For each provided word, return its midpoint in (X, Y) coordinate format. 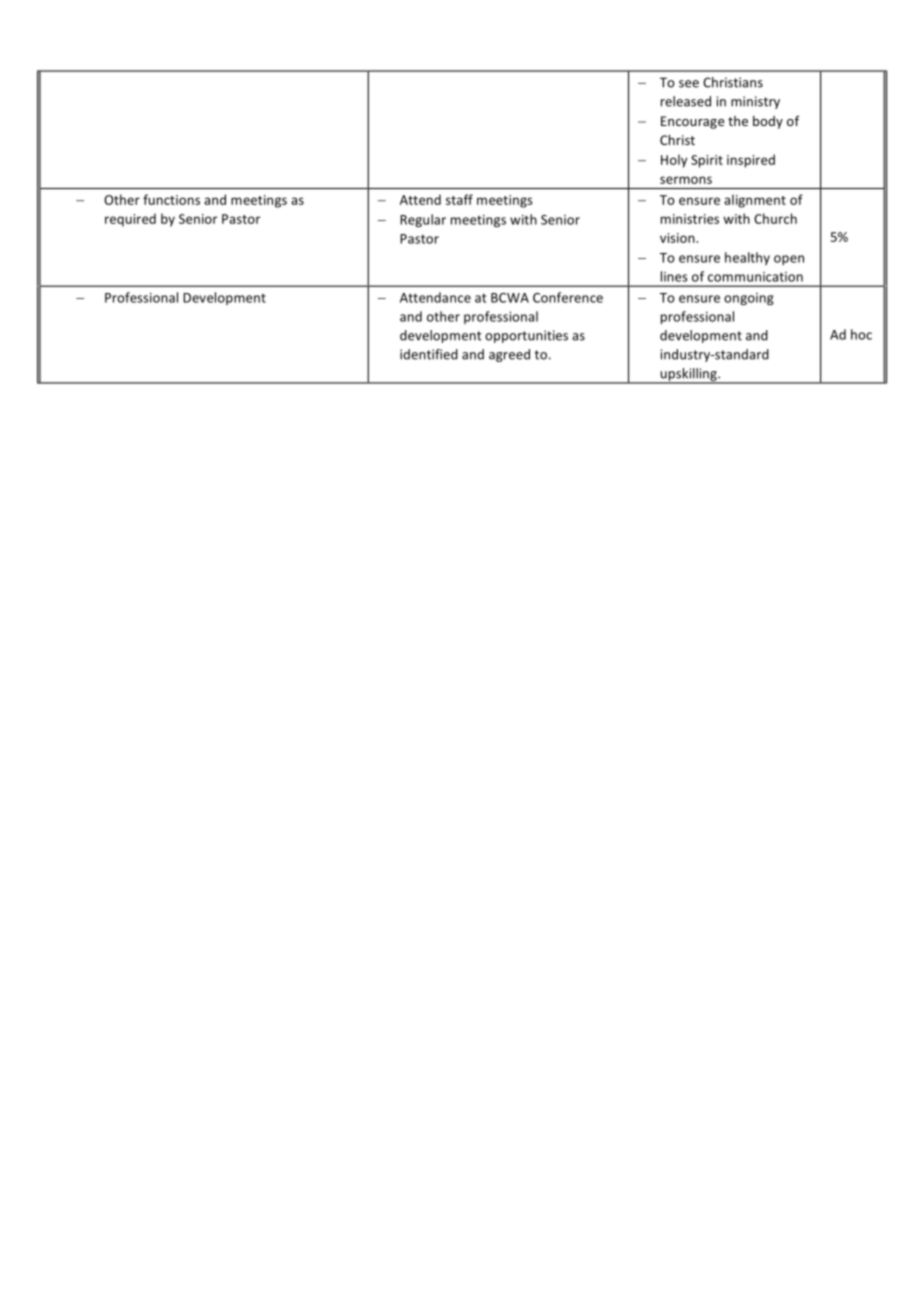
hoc (861, 334)
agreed (509, 355)
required (130, 220)
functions (171, 199)
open (789, 260)
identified (429, 354)
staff (459, 199)
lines (674, 276)
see (689, 84)
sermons (686, 180)
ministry (755, 102)
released (686, 101)
